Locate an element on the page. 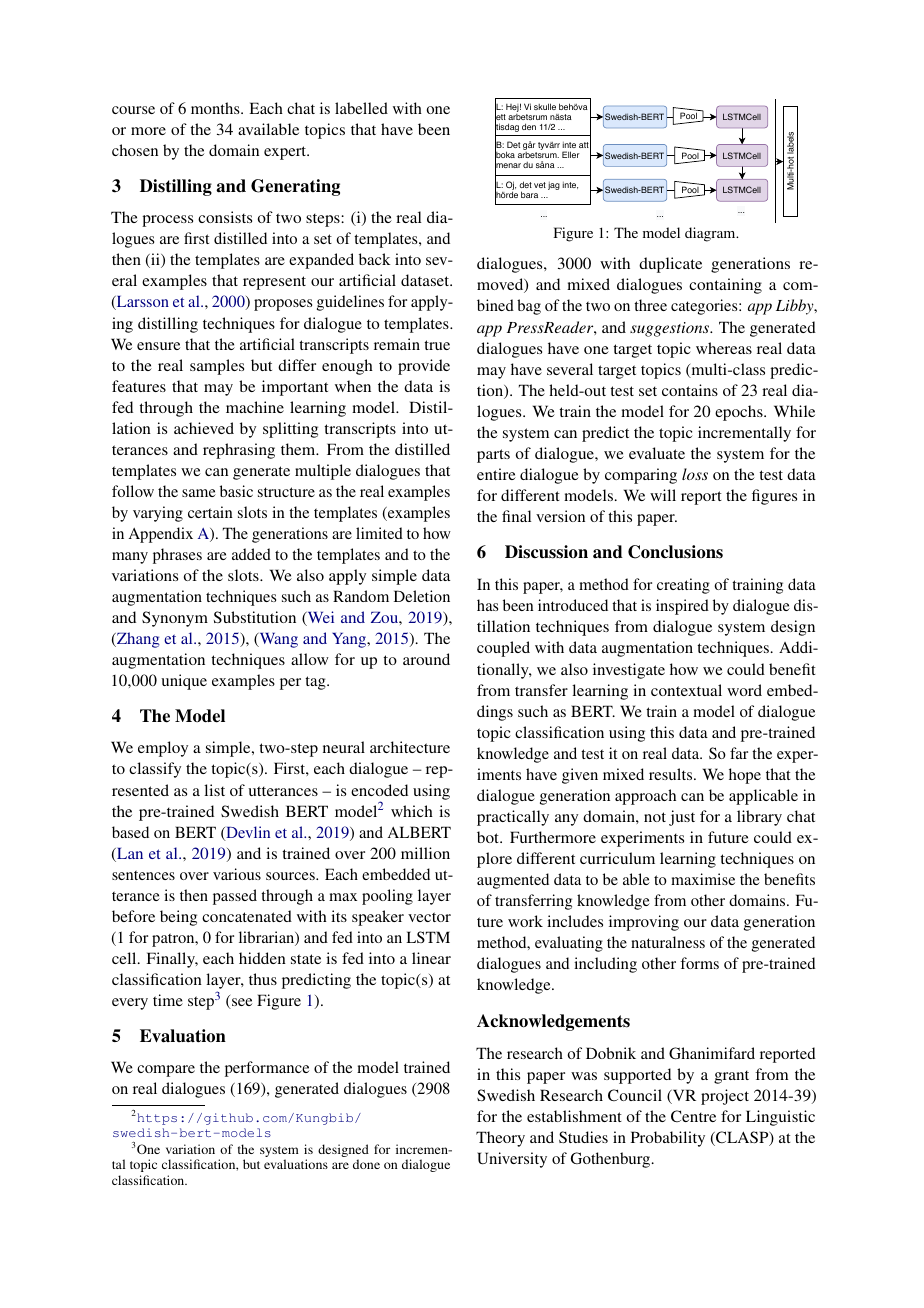 This page has width=924, height=1308. diagram is located at coordinates (711, 234).
